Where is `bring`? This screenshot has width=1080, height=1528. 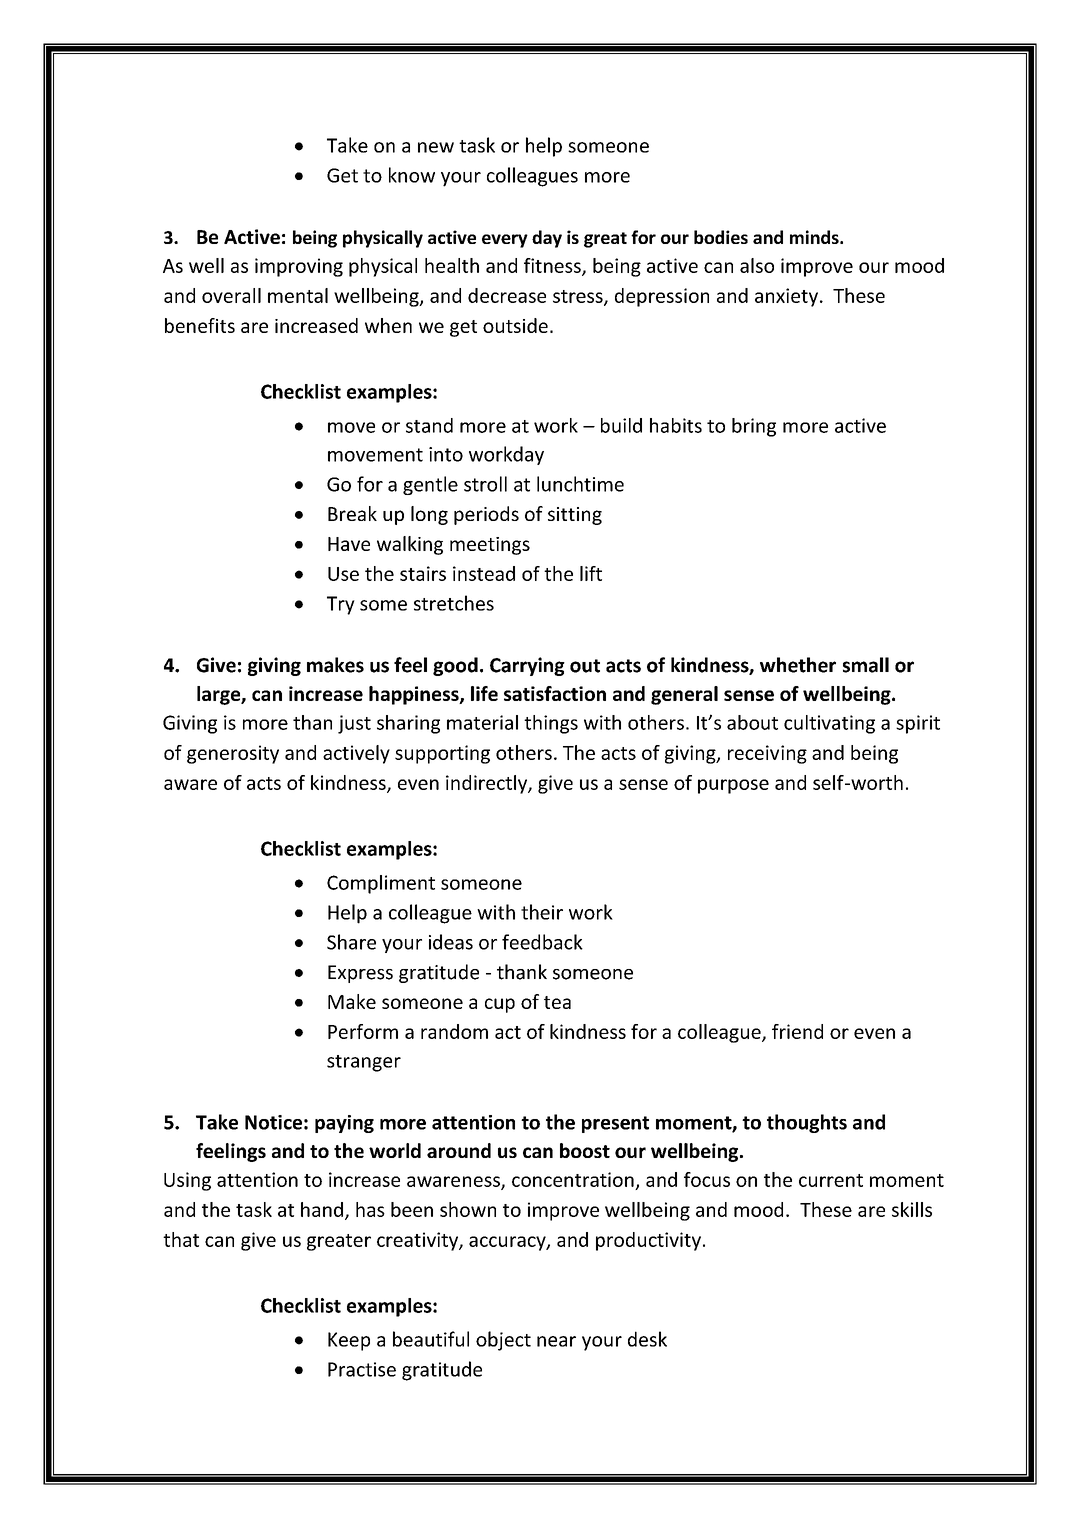
bring is located at coordinates (754, 427).
